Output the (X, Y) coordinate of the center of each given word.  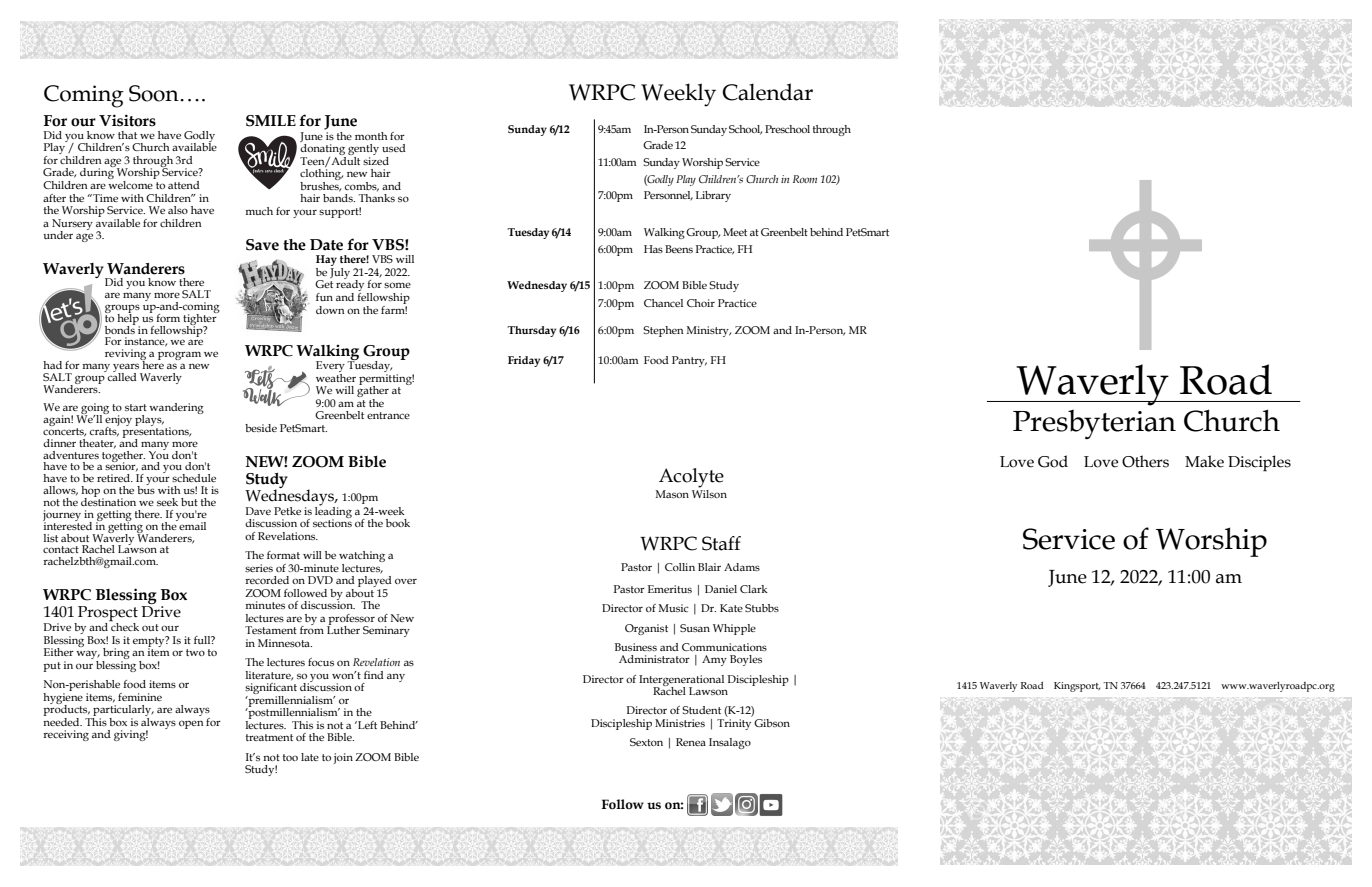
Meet (735, 232)
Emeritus (670, 589)
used (394, 148)
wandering (176, 408)
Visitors (127, 120)
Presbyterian (1094, 424)
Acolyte (691, 478)
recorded (267, 580)
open (191, 724)
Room (805, 179)
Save (262, 245)
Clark (754, 589)
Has (653, 249)
